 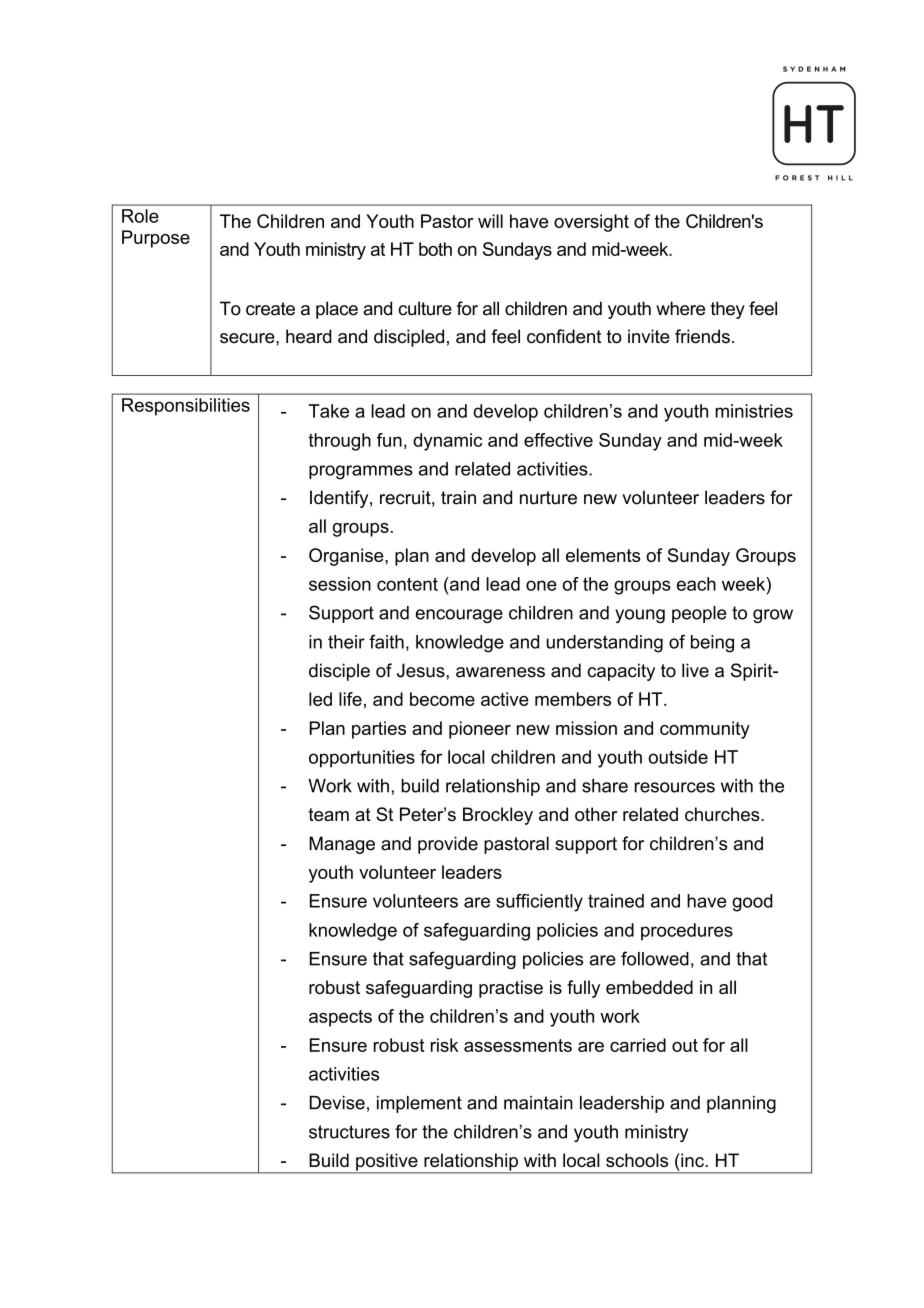 I want to click on become, so click(x=442, y=699).
